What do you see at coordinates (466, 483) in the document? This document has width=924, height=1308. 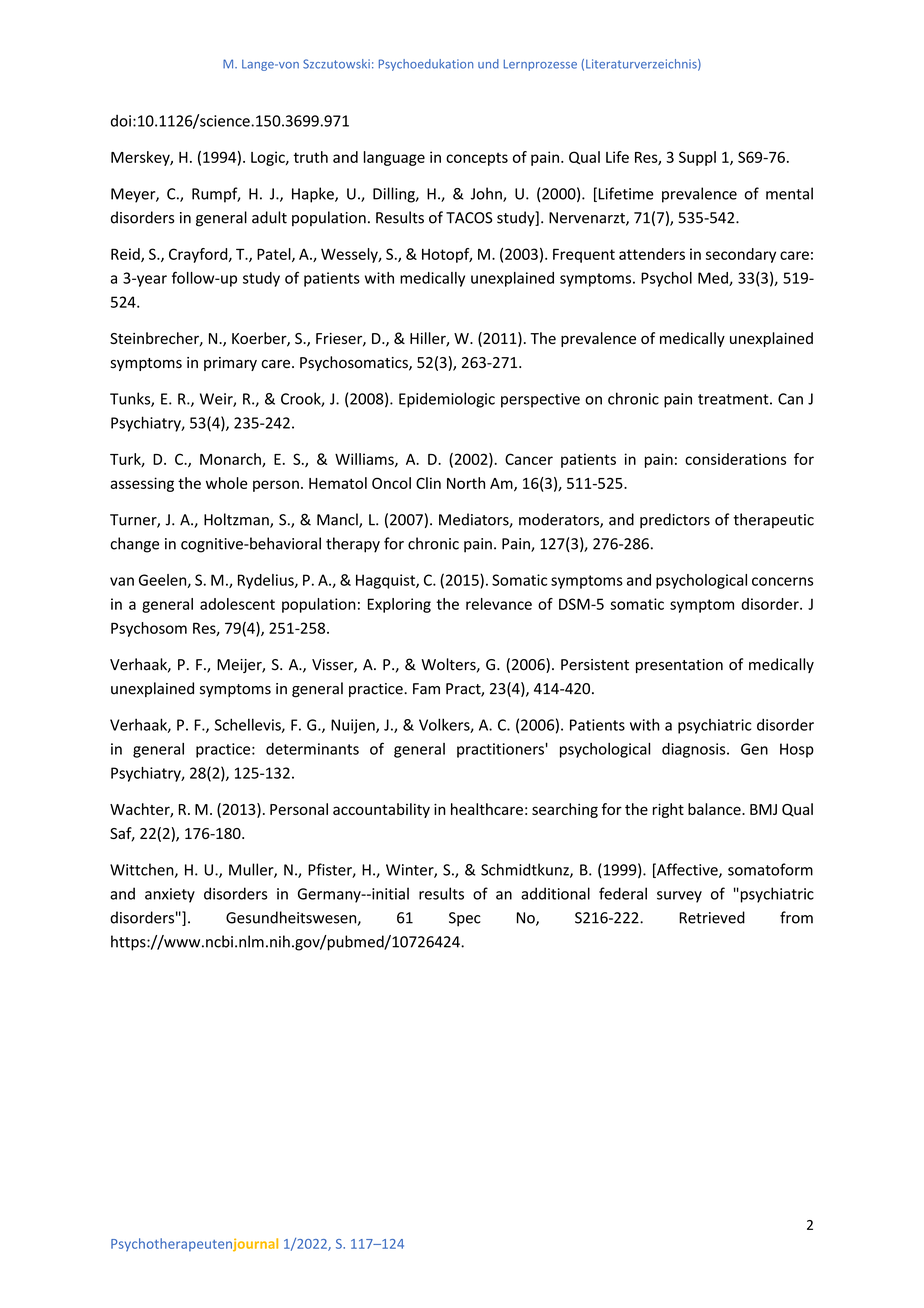 I see `North` at bounding box center [466, 483].
